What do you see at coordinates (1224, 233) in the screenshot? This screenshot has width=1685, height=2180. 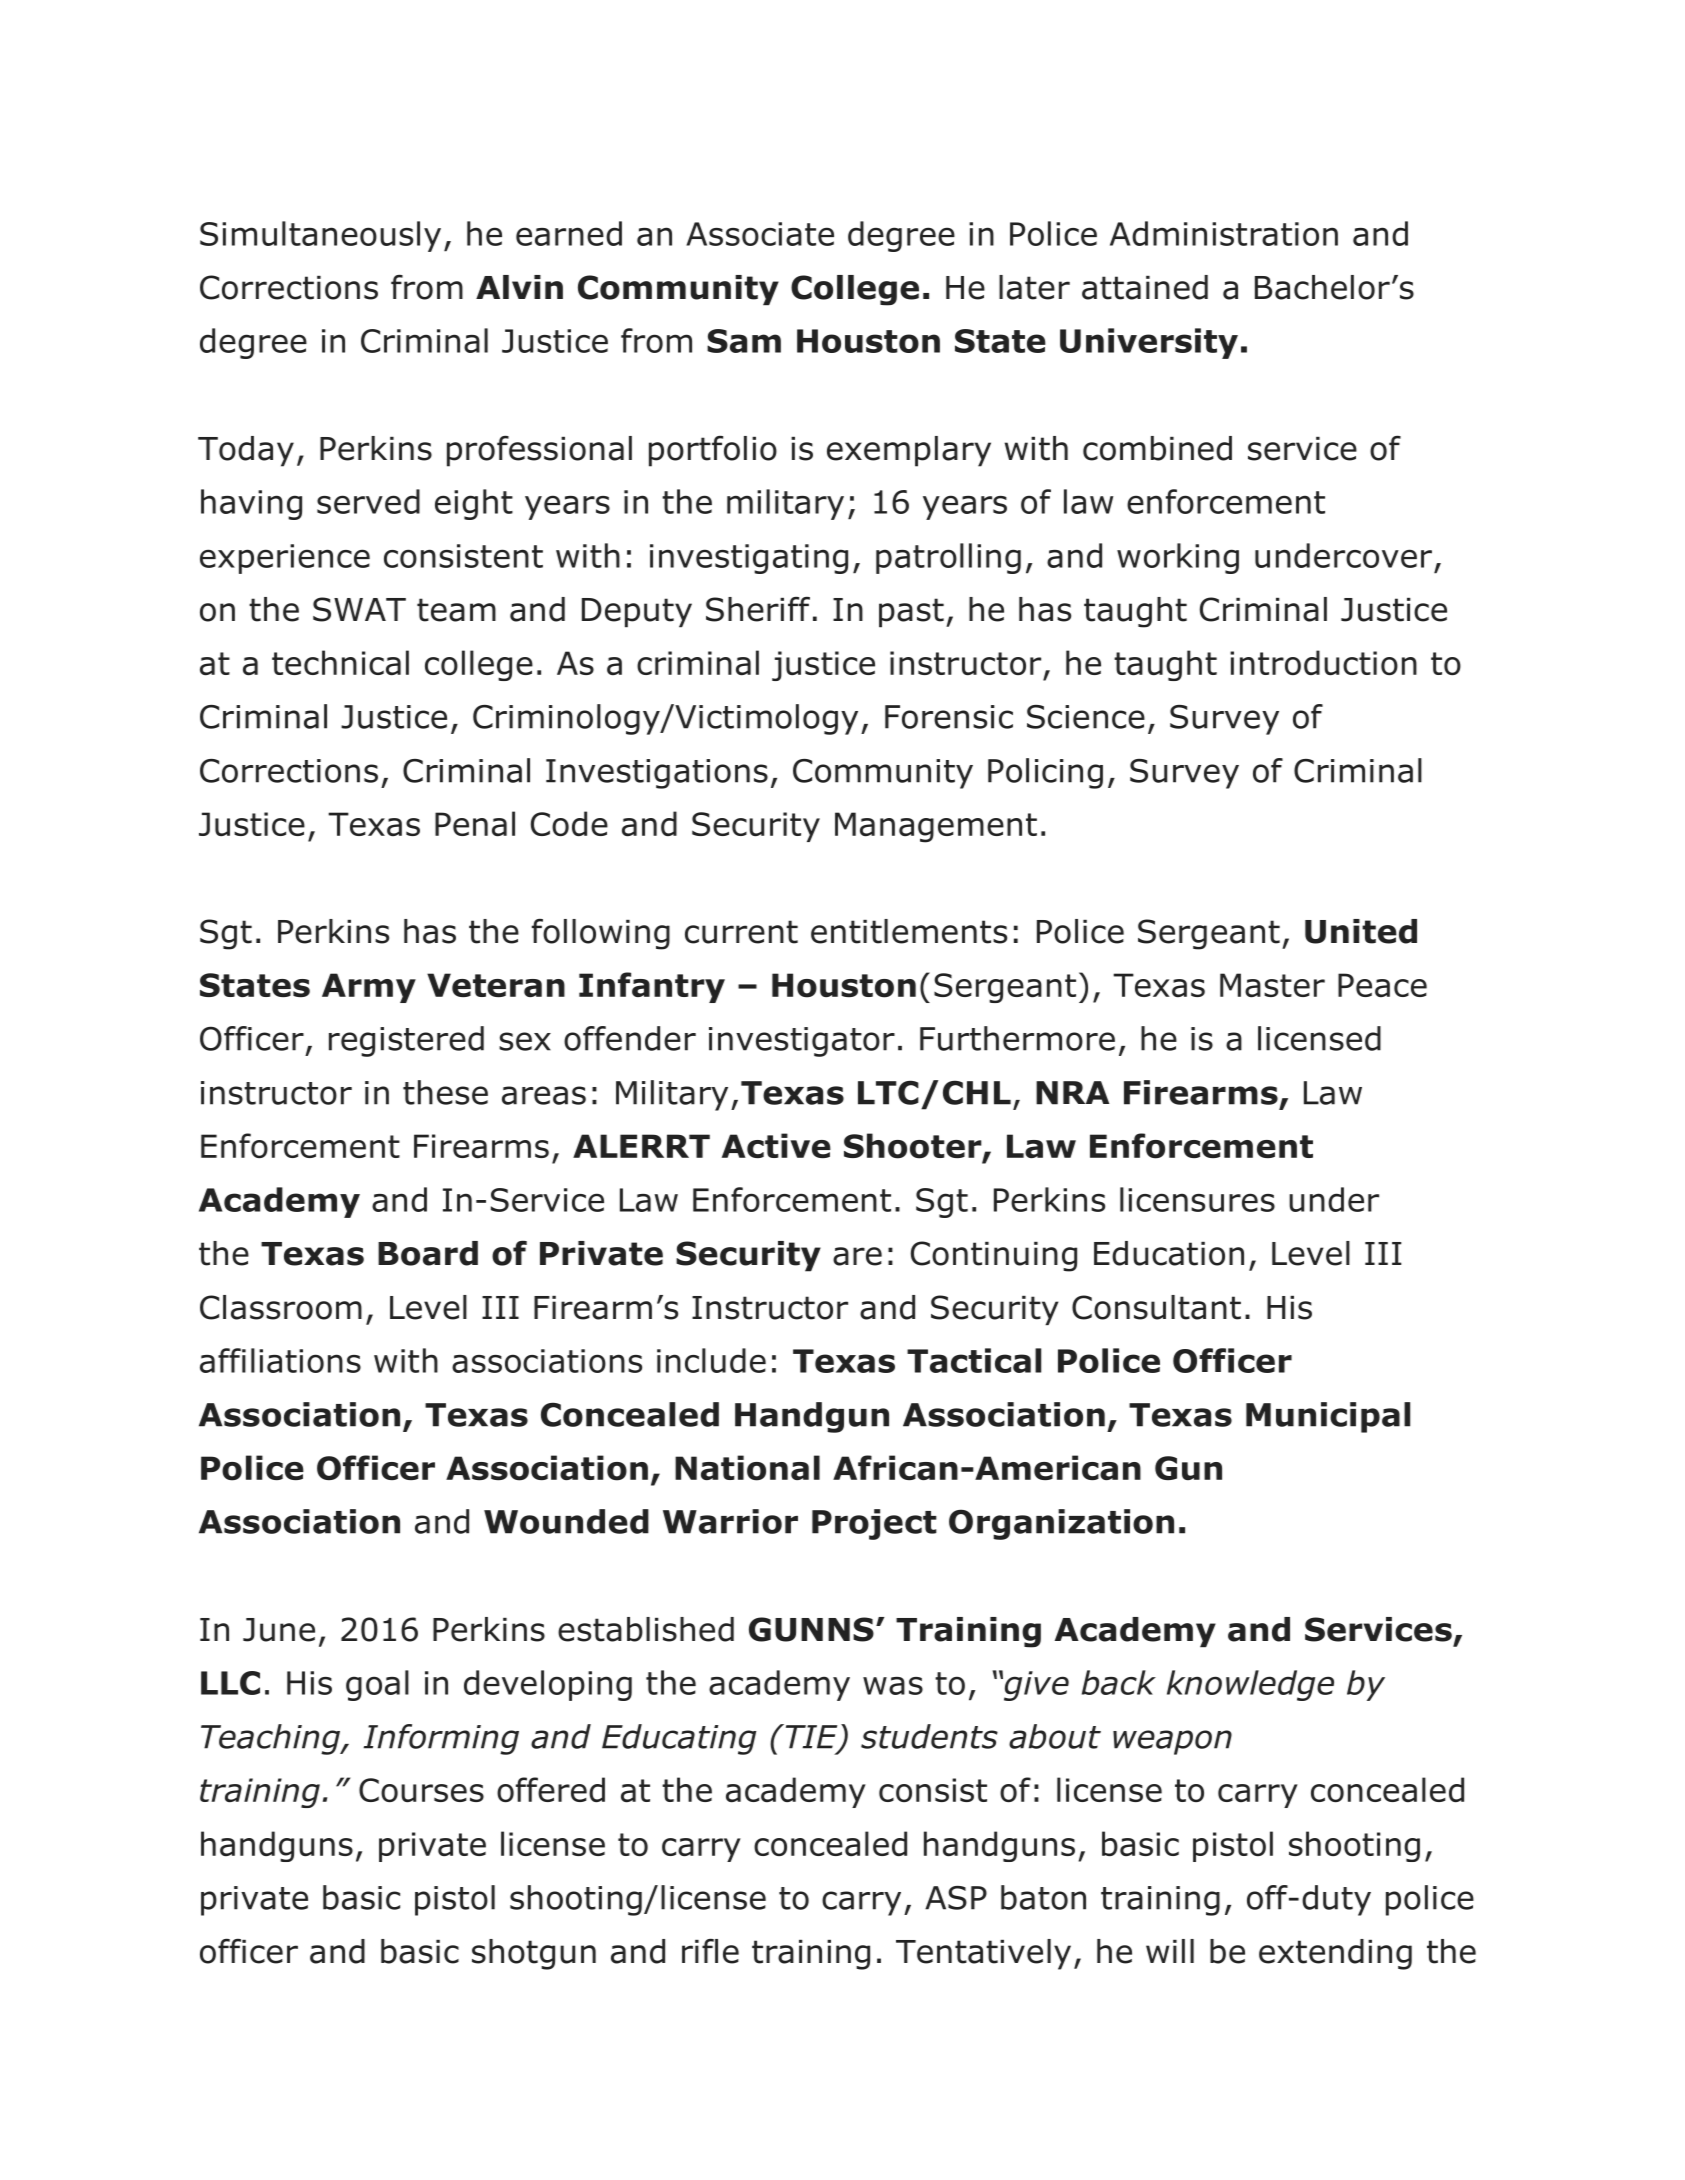 I see `Administration` at bounding box center [1224, 233].
